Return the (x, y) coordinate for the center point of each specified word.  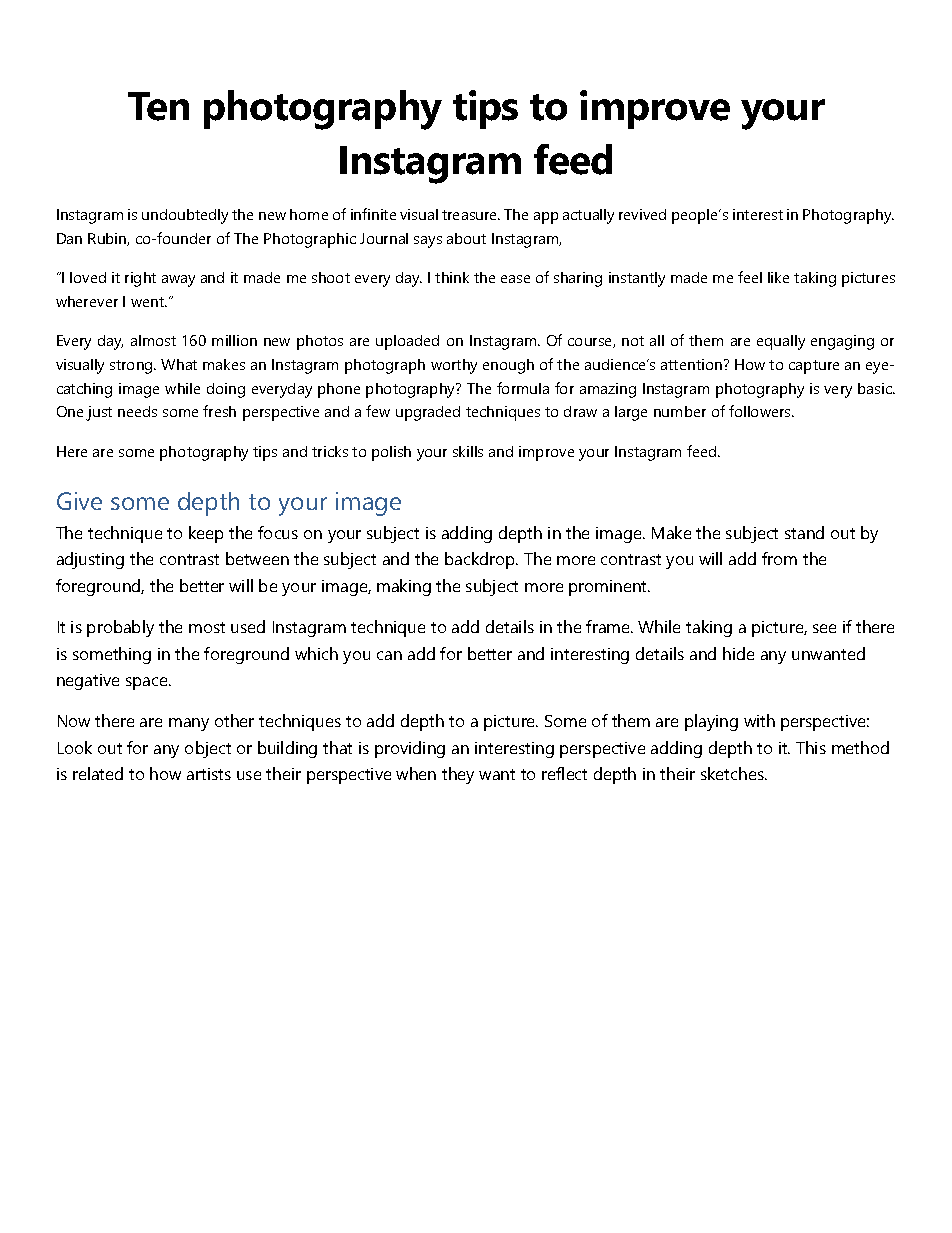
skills (468, 451)
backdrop (481, 560)
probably (120, 628)
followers (761, 411)
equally (781, 342)
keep (206, 534)
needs (137, 411)
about (466, 238)
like (778, 277)
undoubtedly (185, 216)
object (208, 749)
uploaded (407, 342)
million (234, 340)
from (779, 558)
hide (738, 653)
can (389, 655)
